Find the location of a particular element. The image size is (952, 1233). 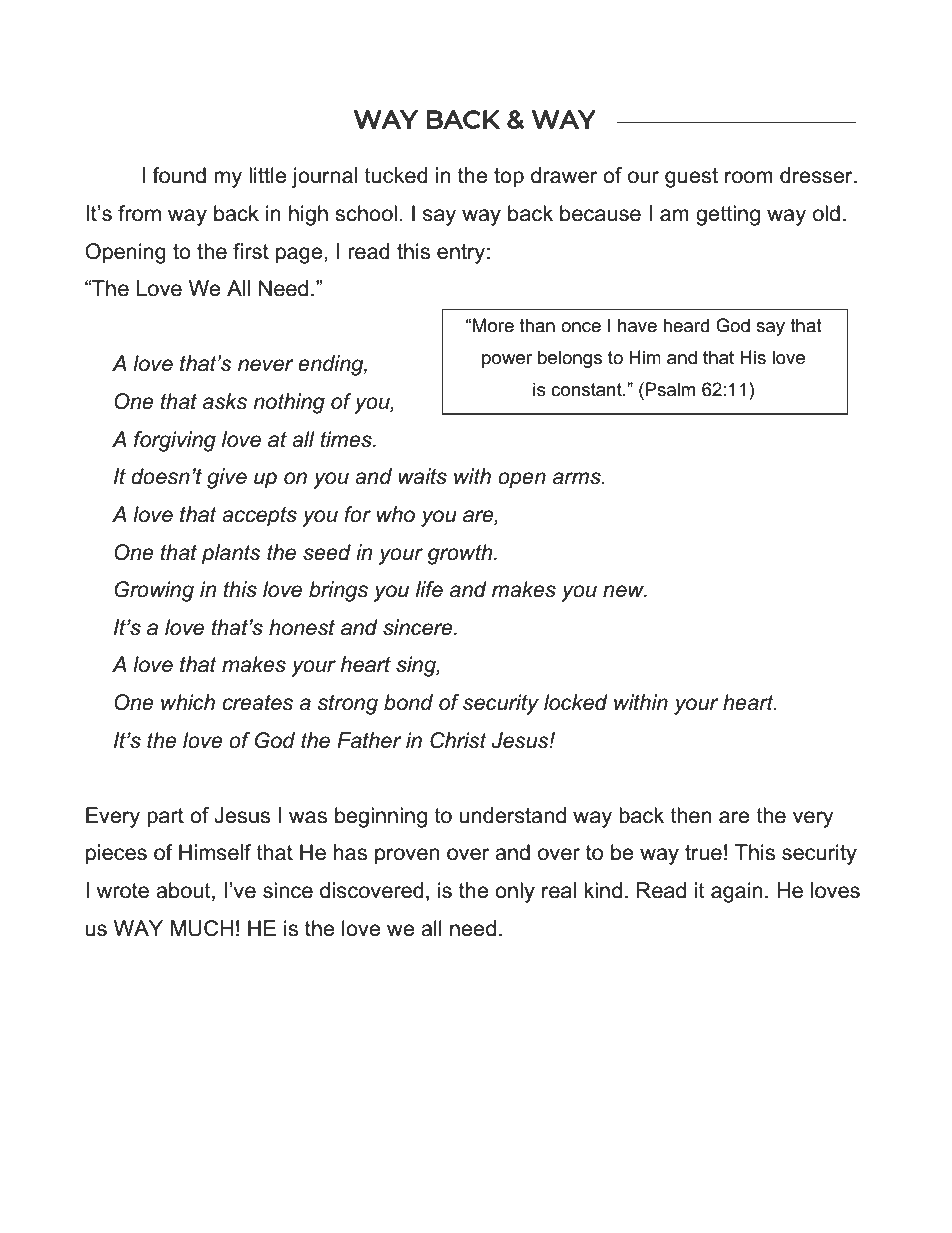

heard is located at coordinates (686, 325).
